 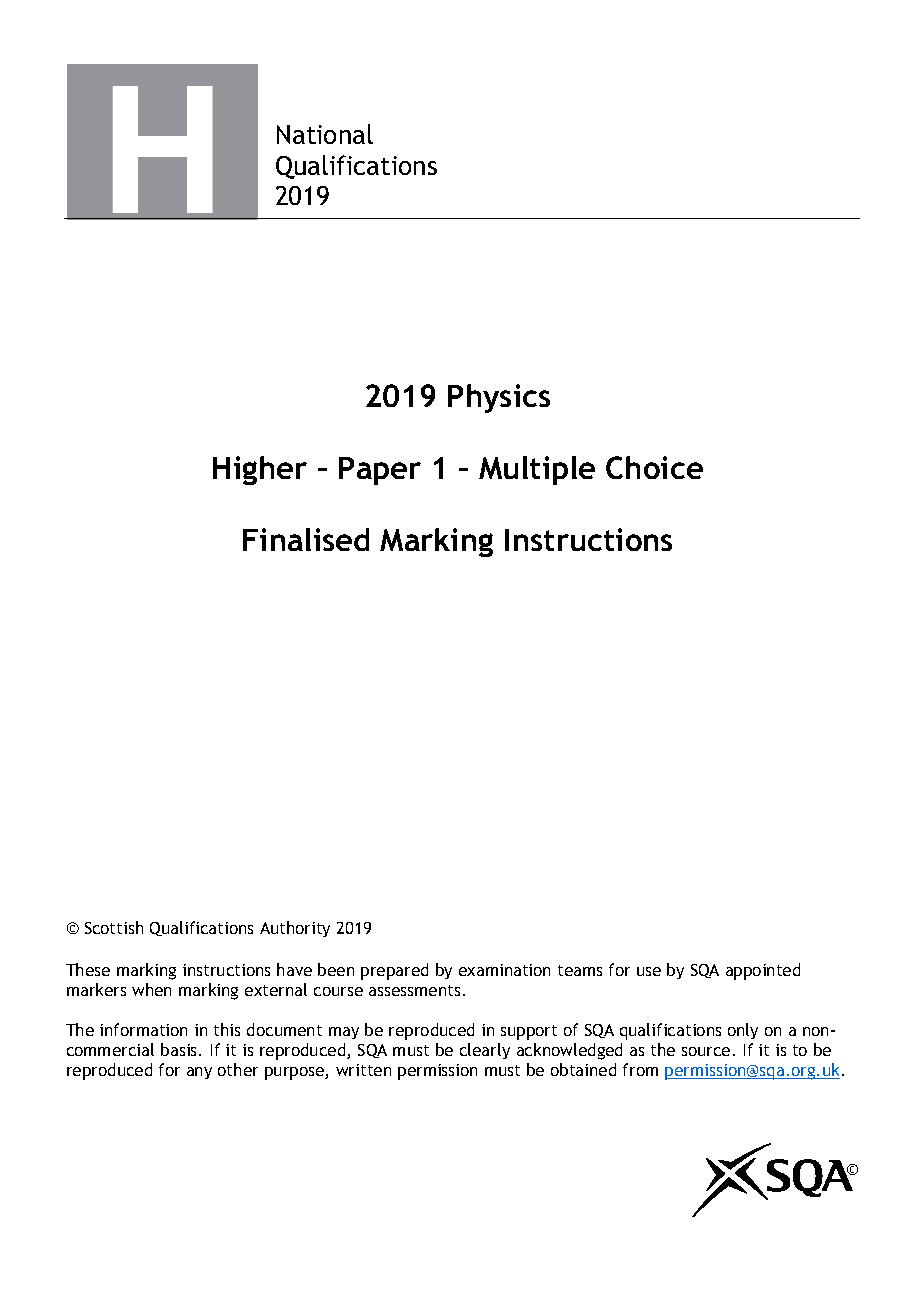 I want to click on Paper, so click(x=380, y=471).
